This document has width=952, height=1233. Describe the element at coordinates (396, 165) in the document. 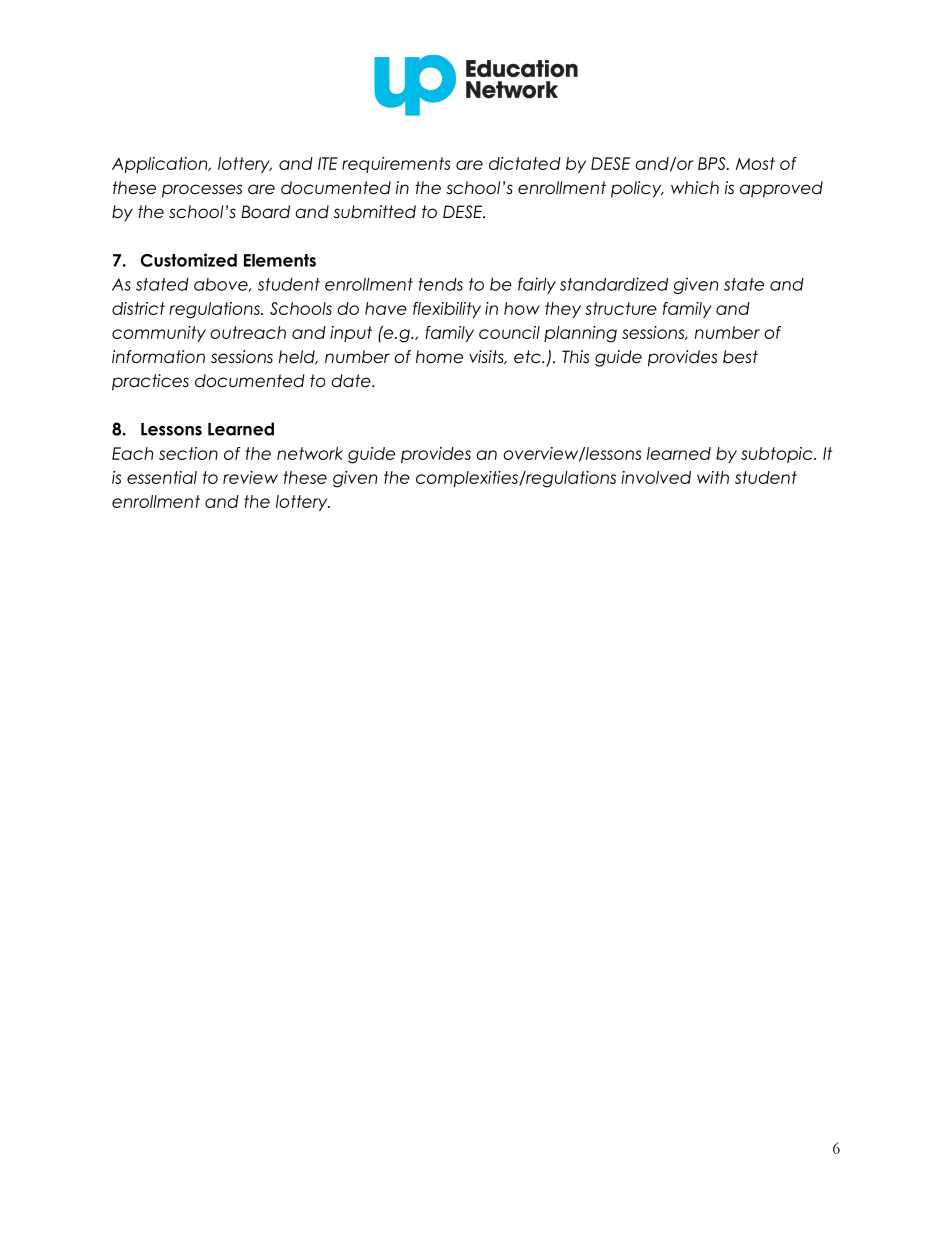

I see `requirements` at that location.
